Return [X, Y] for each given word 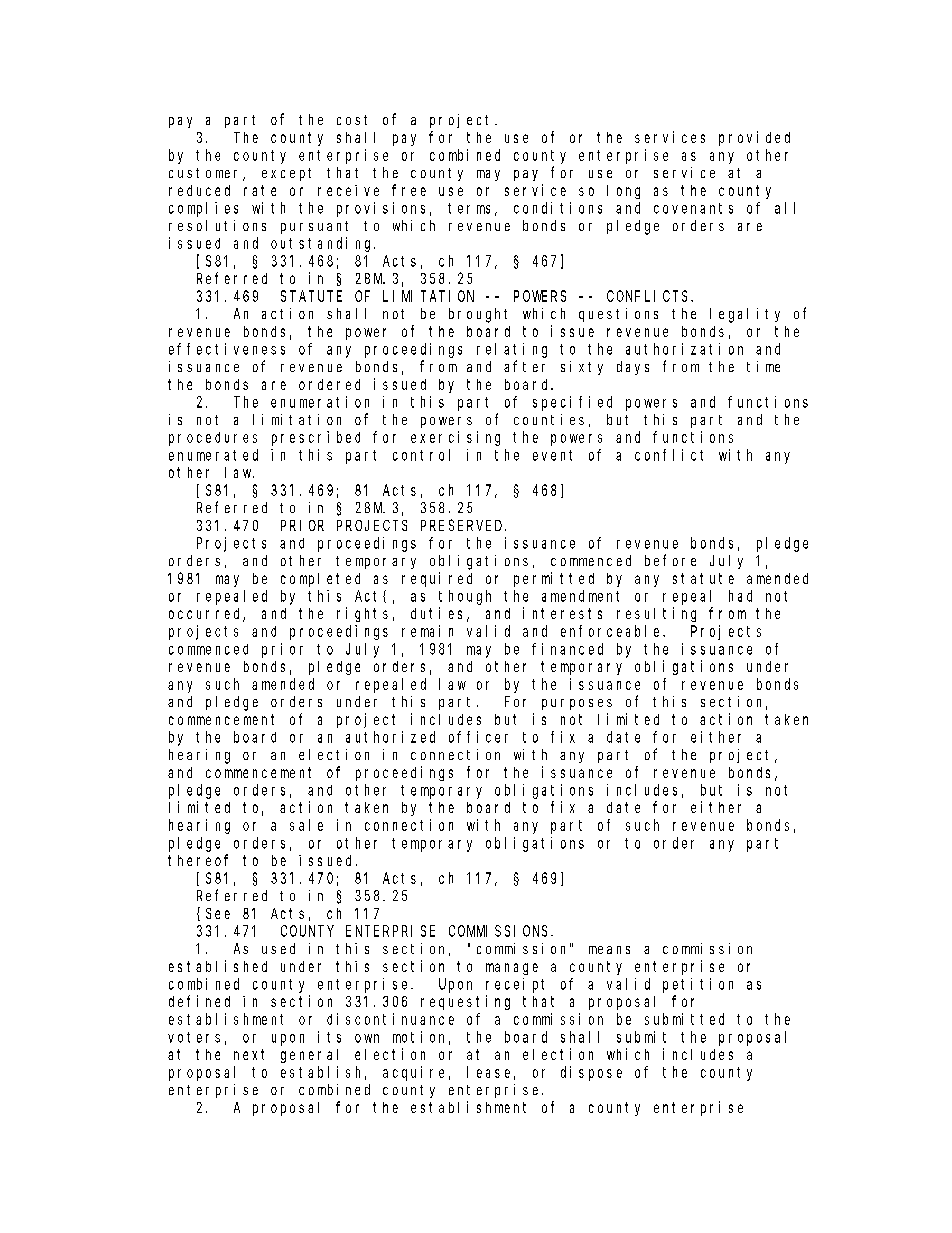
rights [362, 614]
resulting [656, 614]
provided [754, 138]
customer [206, 174]
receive [348, 190]
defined [199, 1001]
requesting [465, 1002]
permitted [554, 579]
